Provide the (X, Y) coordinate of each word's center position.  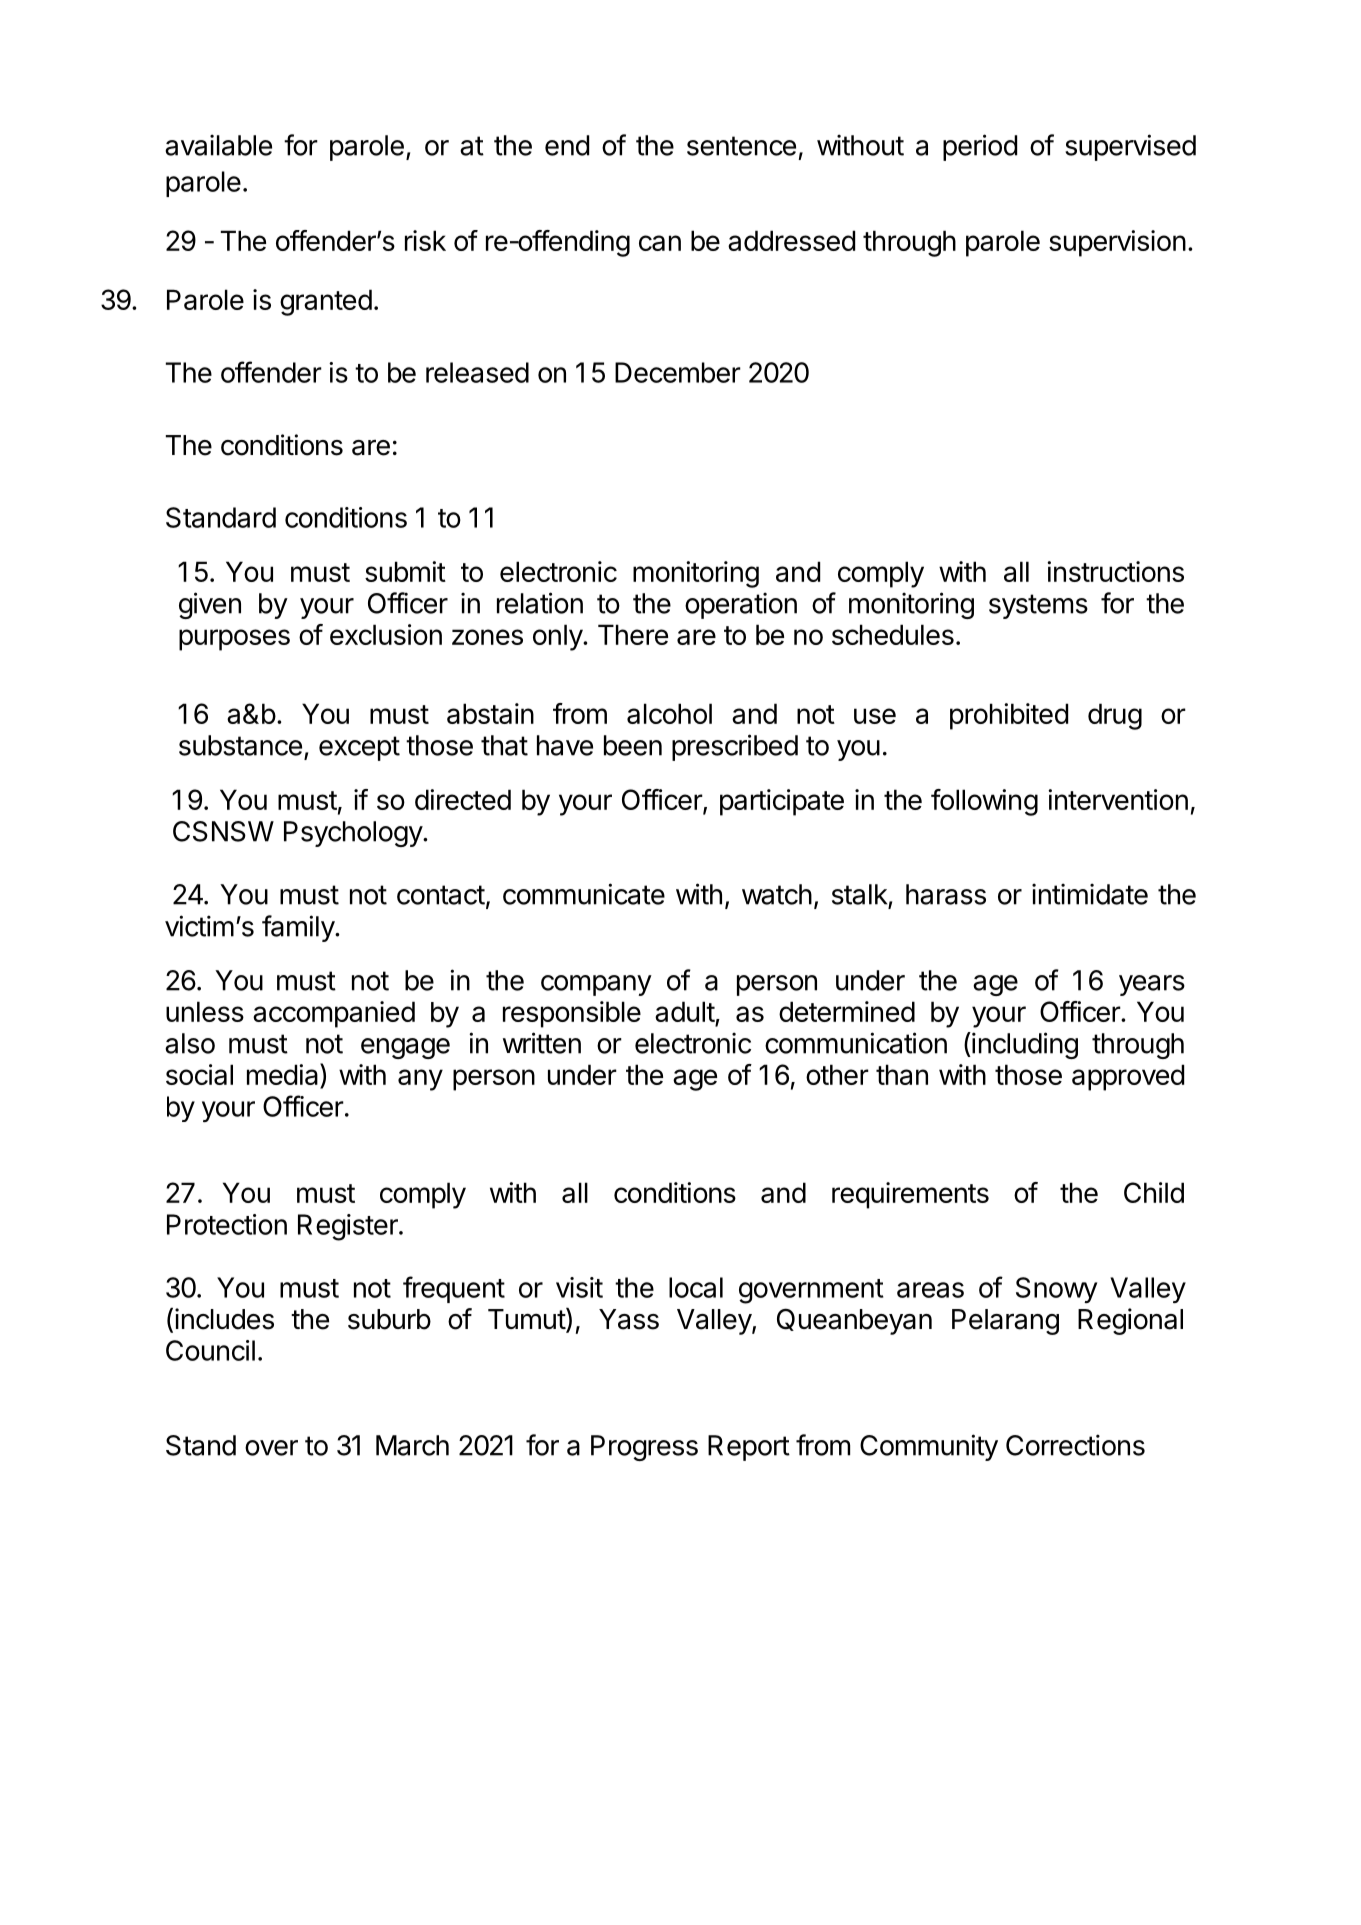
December (678, 372)
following (984, 802)
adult (685, 1013)
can (660, 243)
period (980, 147)
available (218, 145)
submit (405, 571)
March (412, 1445)
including (1024, 1045)
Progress (644, 1448)
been (633, 745)
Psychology (354, 834)
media (284, 1075)
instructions (1115, 571)
